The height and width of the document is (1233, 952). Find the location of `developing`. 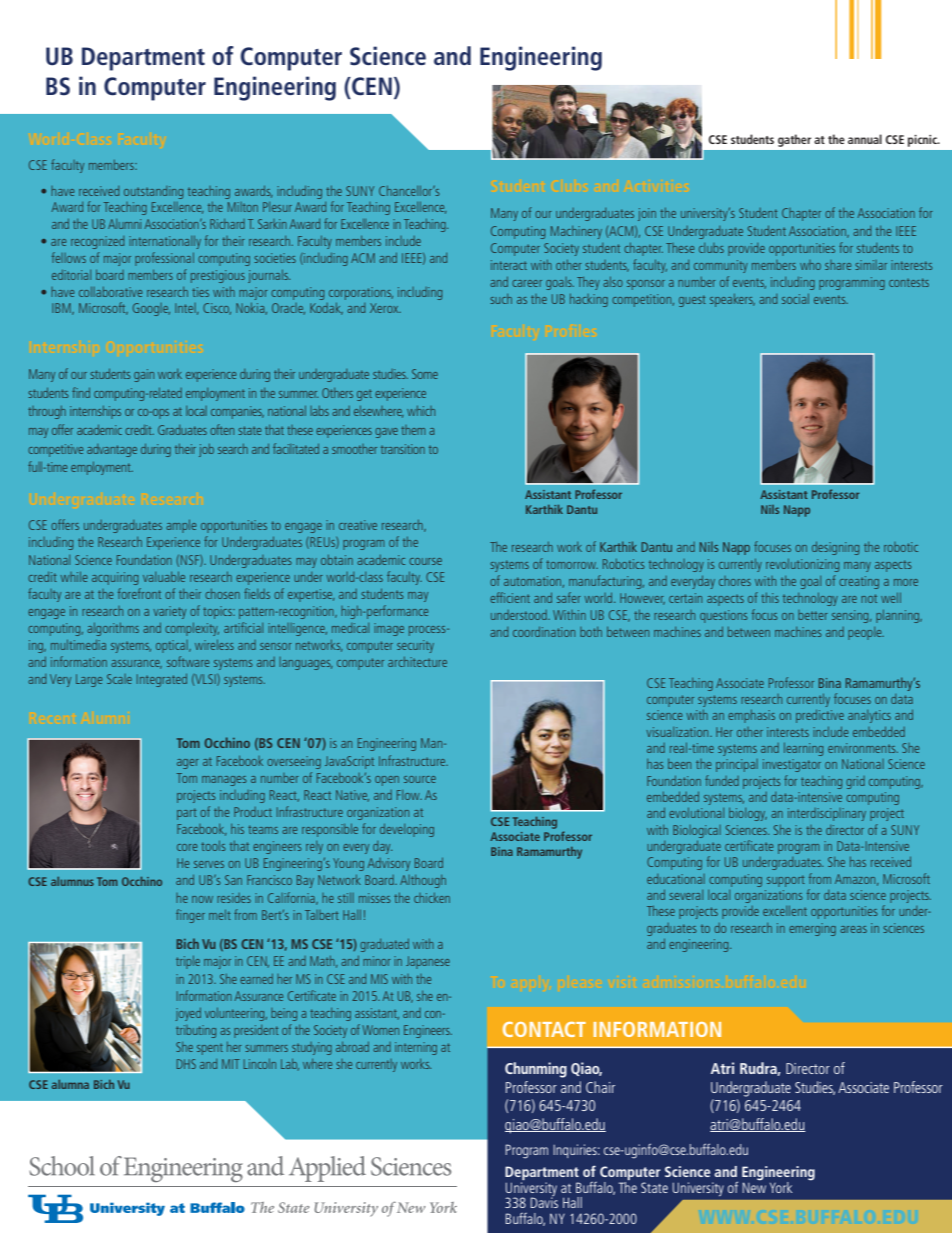

developing is located at coordinates (407, 830).
